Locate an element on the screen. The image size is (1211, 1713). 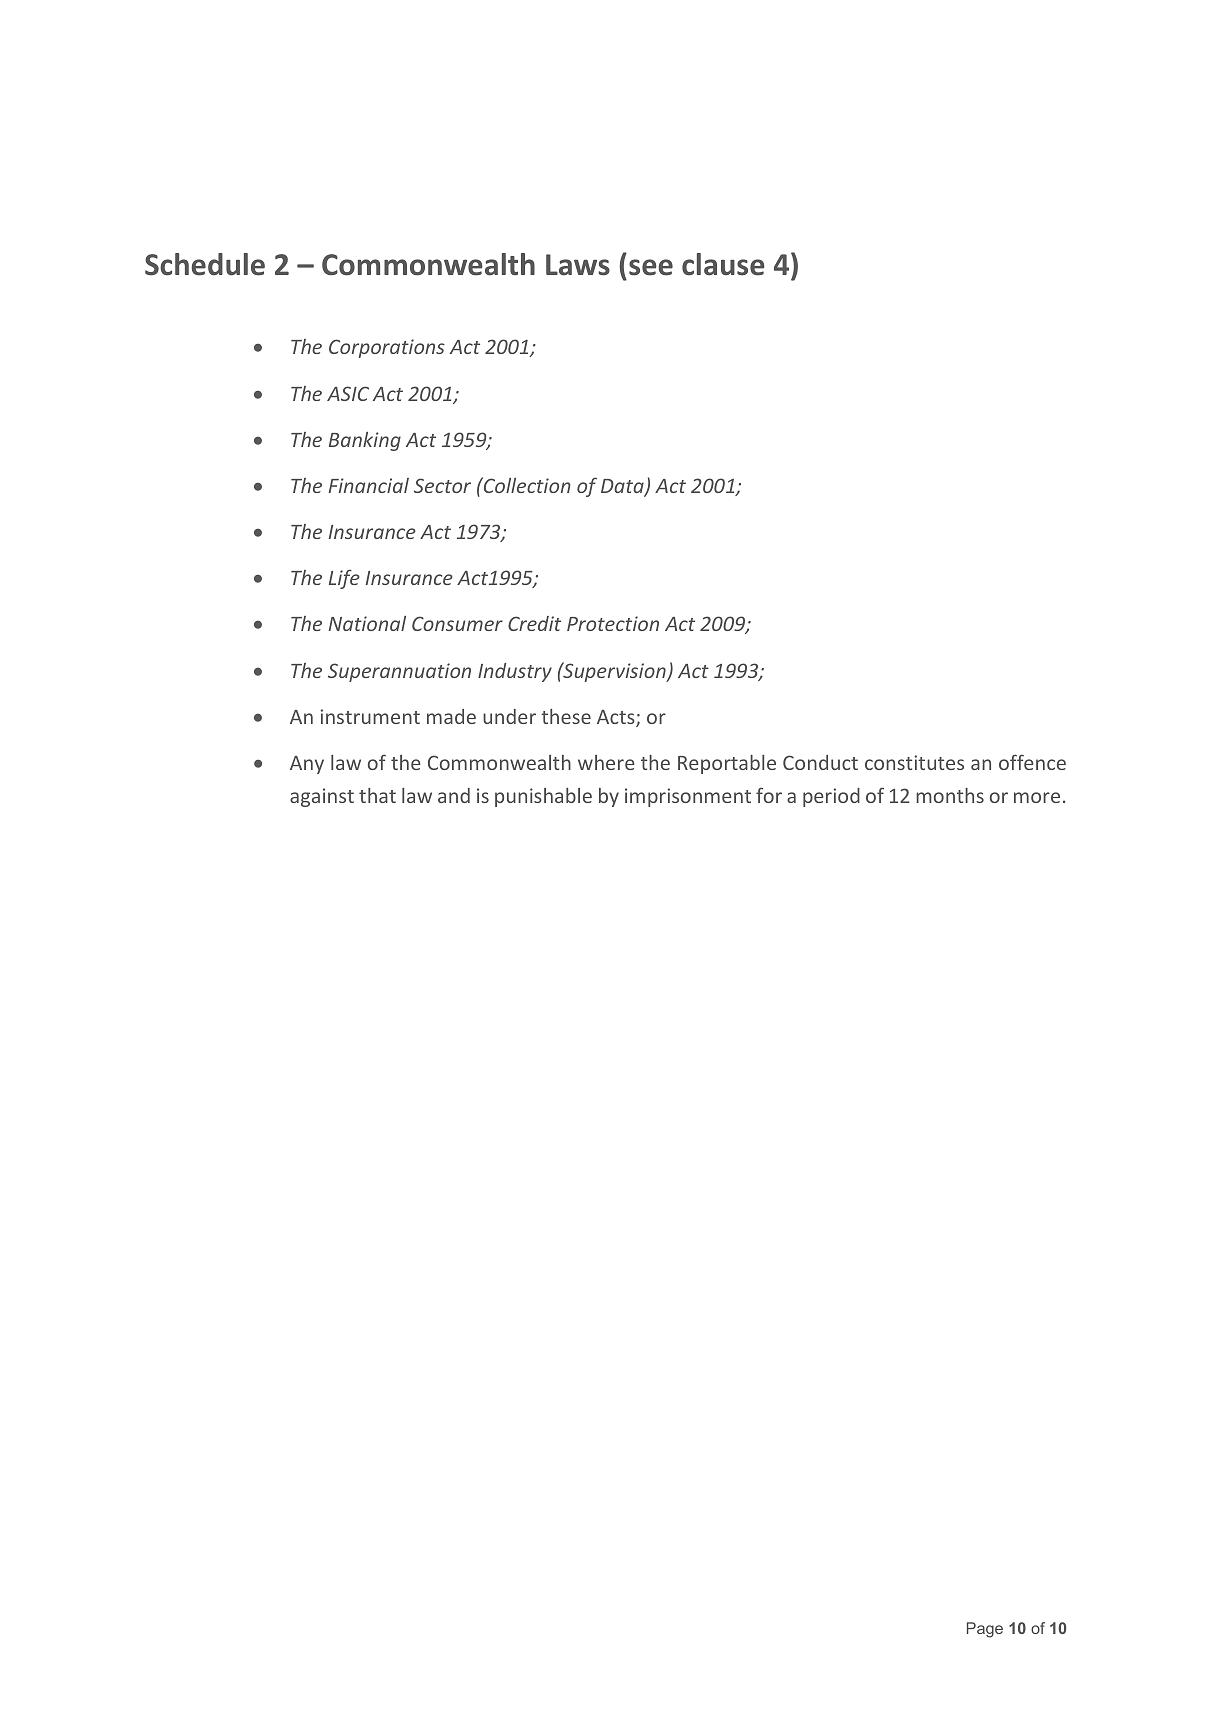
Corporations is located at coordinates (387, 348).
